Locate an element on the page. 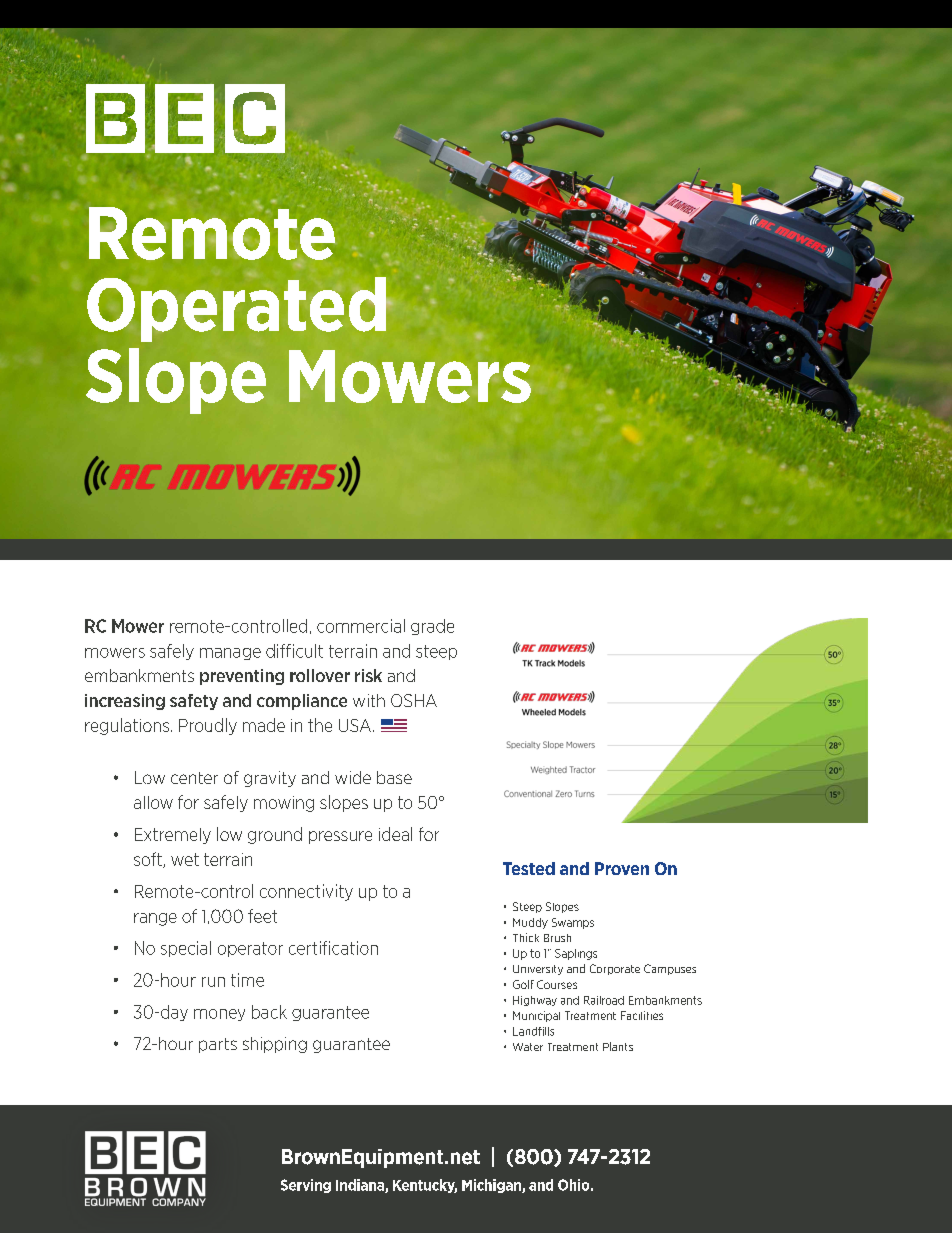 This document has height=1233, width=952. base is located at coordinates (394, 777).
